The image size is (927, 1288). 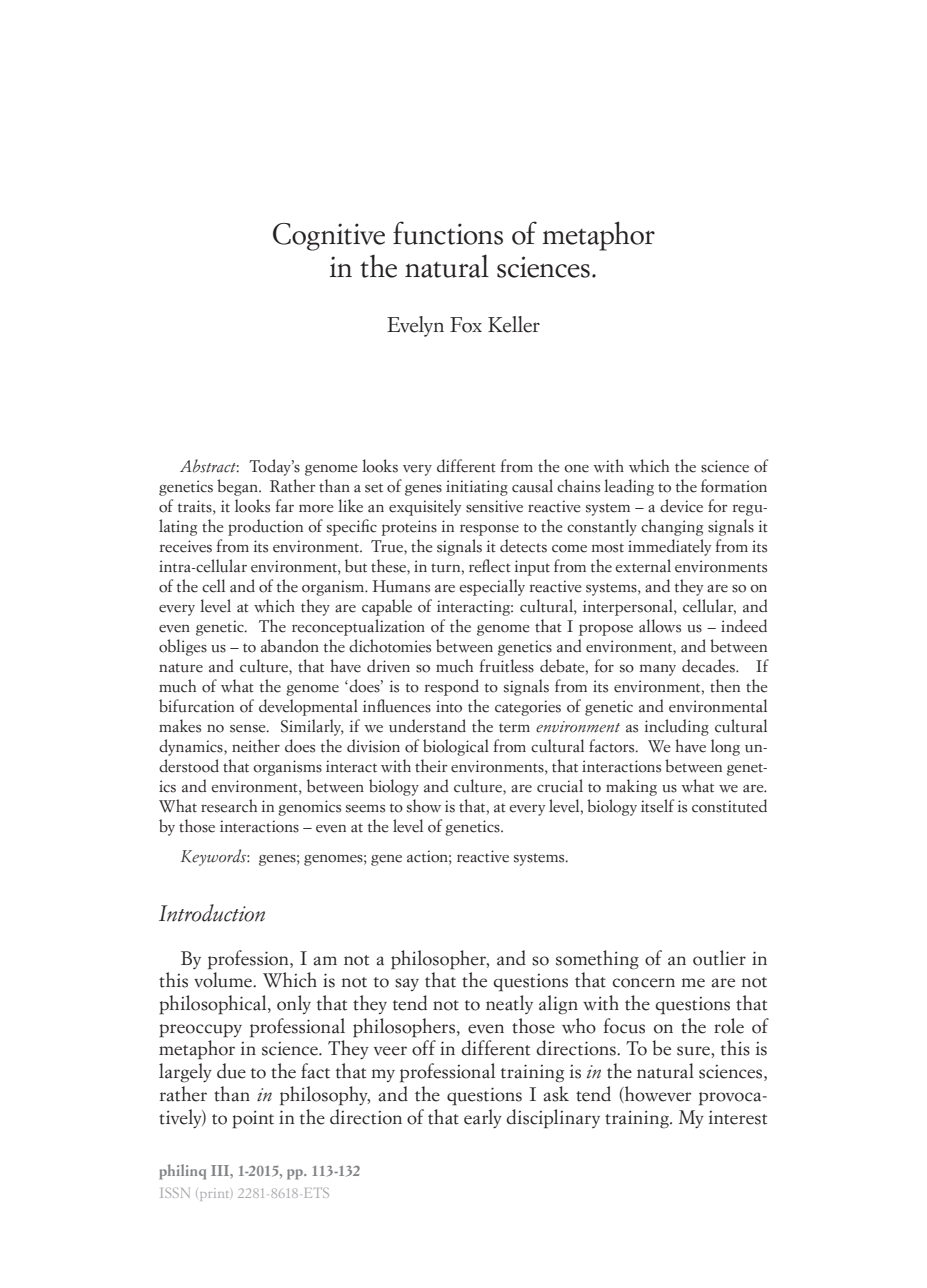 I want to click on show, so click(x=424, y=806).
